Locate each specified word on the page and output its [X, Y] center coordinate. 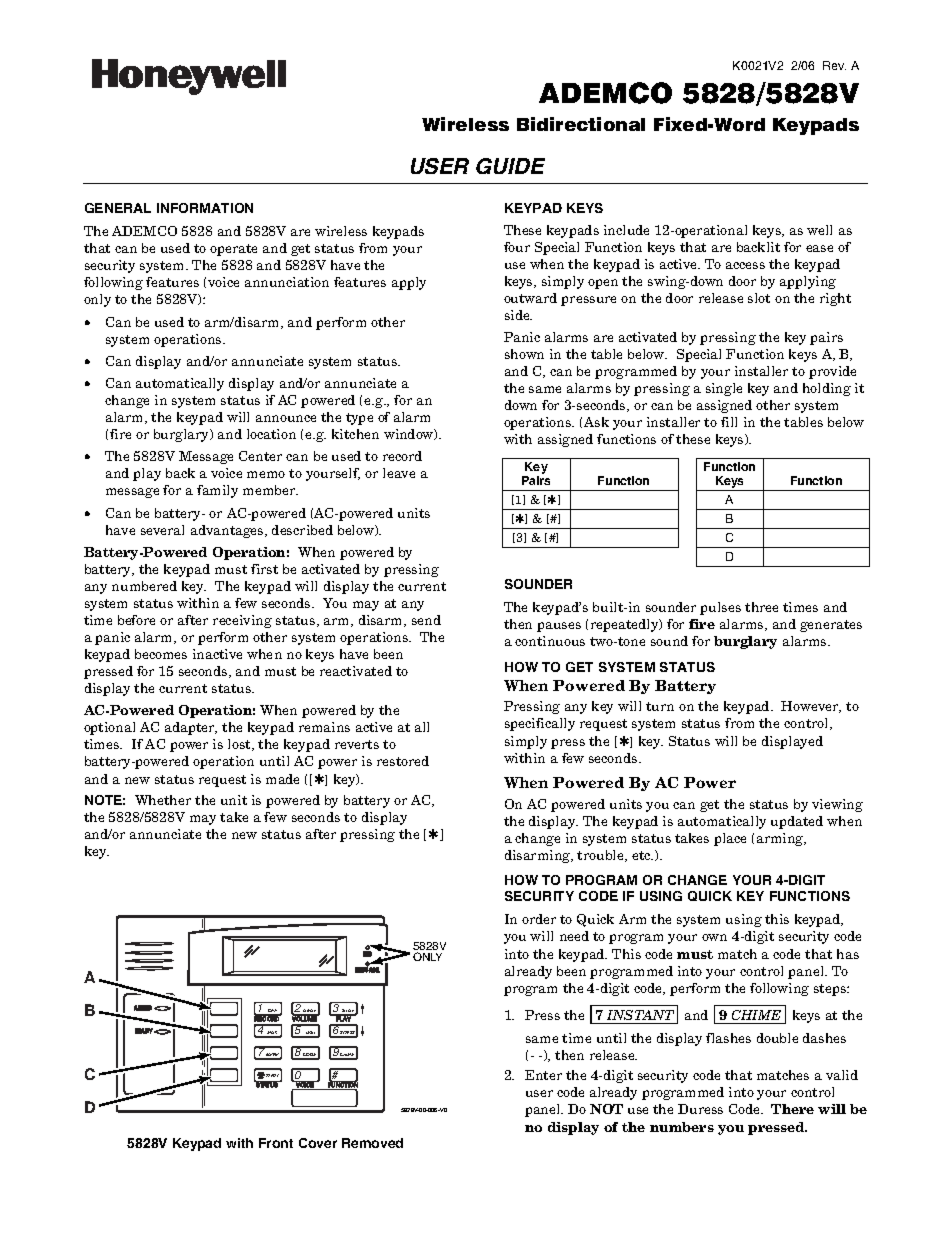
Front [276, 1143]
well [819, 230]
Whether [163, 800]
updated [797, 822]
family [217, 491]
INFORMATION [205, 208]
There [792, 1109]
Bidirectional [581, 124]
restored [403, 761]
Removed [372, 1143]
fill [729, 422]
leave [399, 473]
